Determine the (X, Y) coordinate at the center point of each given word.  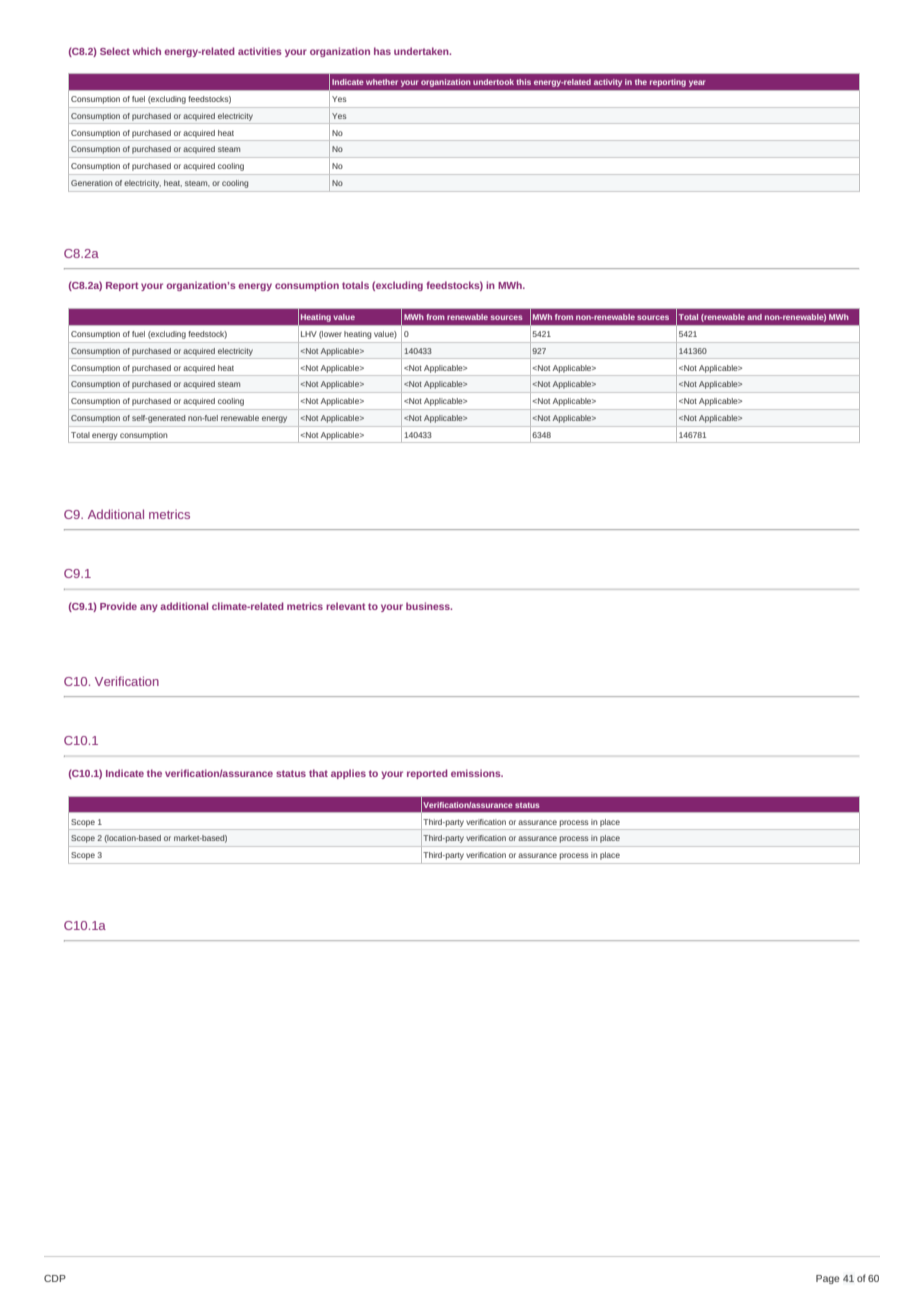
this (523, 82)
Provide (118, 606)
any (149, 608)
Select (115, 51)
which (147, 51)
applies (348, 774)
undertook (493, 82)
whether (382, 82)
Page (828, 1279)
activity (608, 83)
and (754, 317)
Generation (91, 183)
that (318, 773)
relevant (346, 606)
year (697, 83)
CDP (55, 1278)
